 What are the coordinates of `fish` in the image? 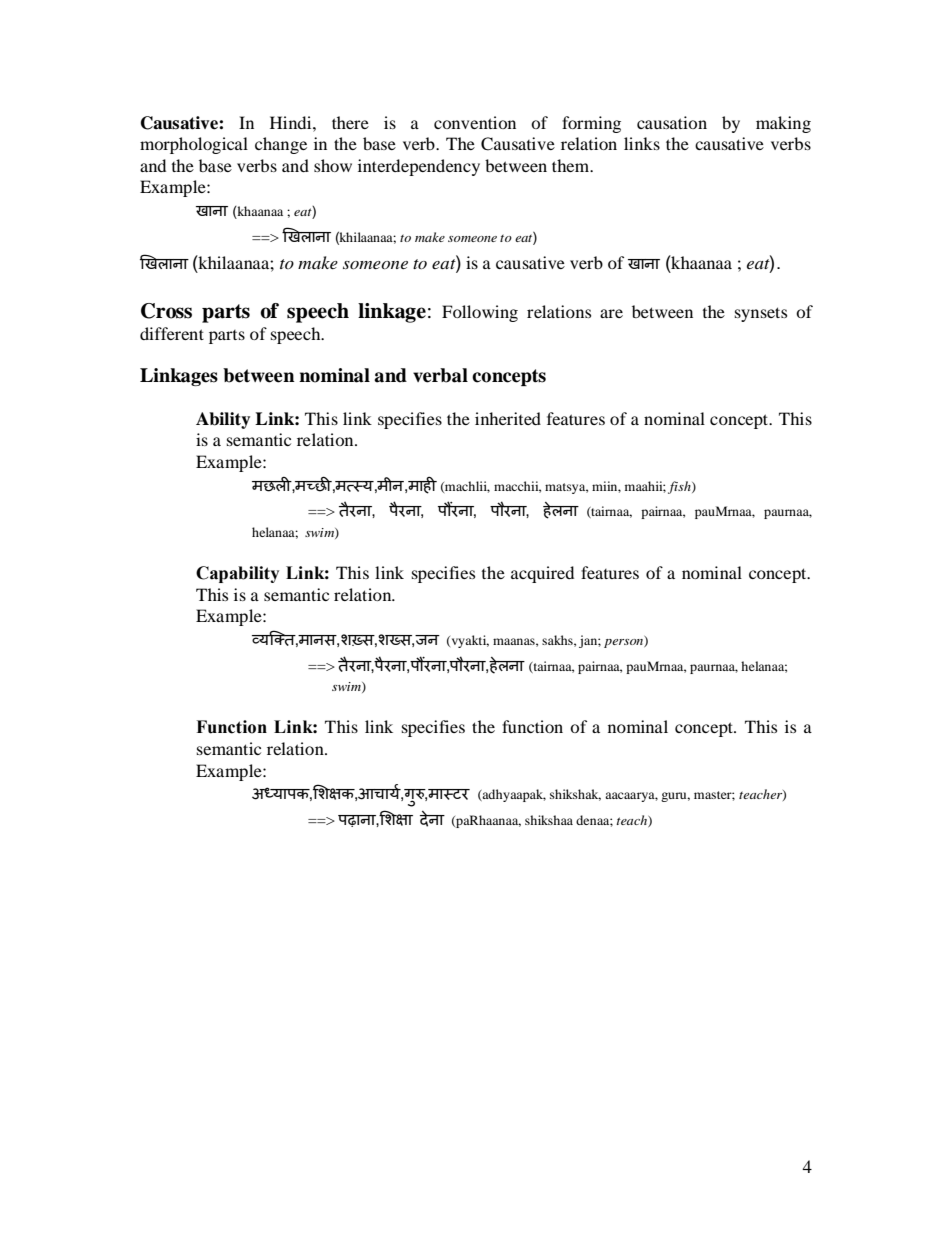 It's located at (680, 487).
